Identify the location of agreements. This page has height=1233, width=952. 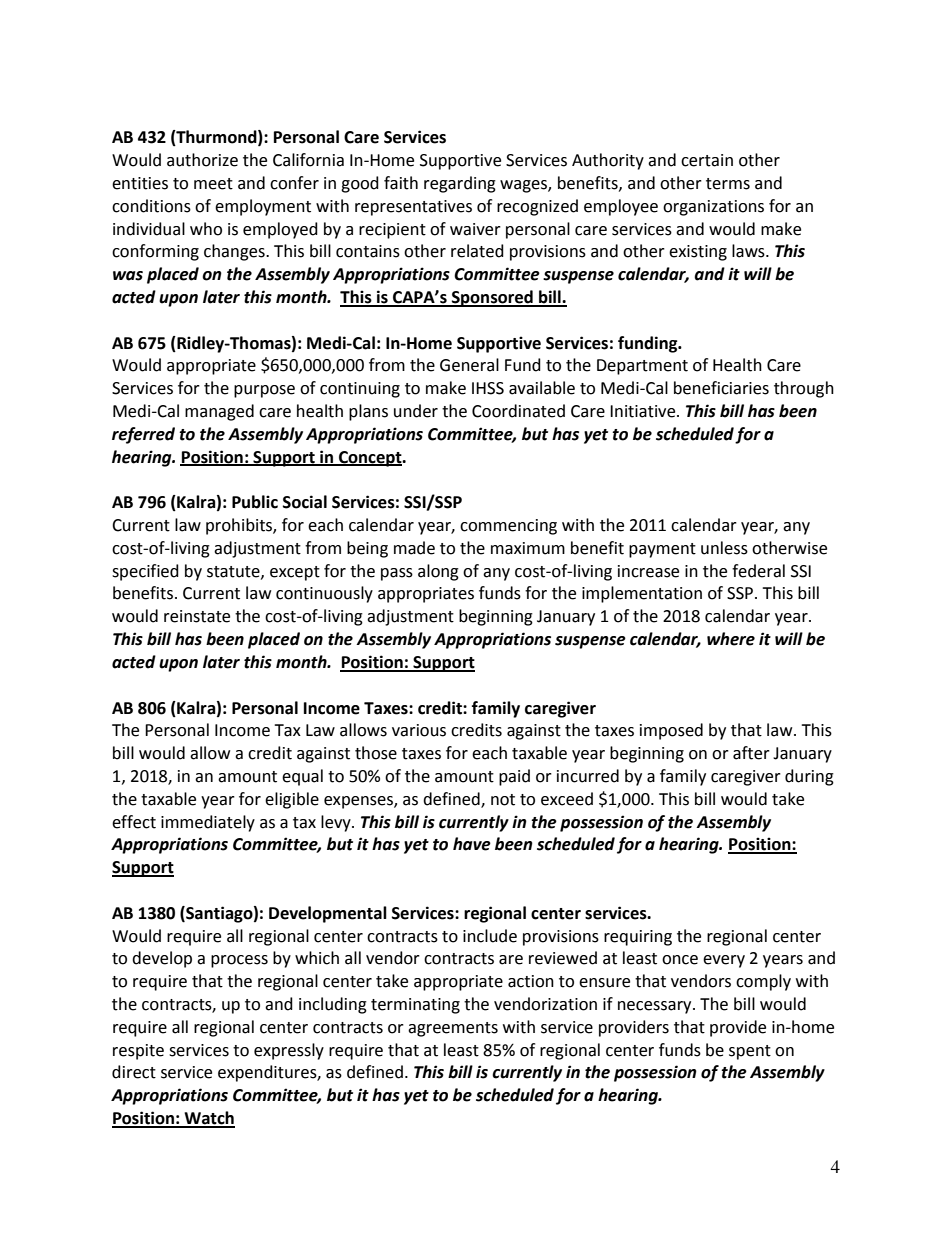
(453, 1029).
